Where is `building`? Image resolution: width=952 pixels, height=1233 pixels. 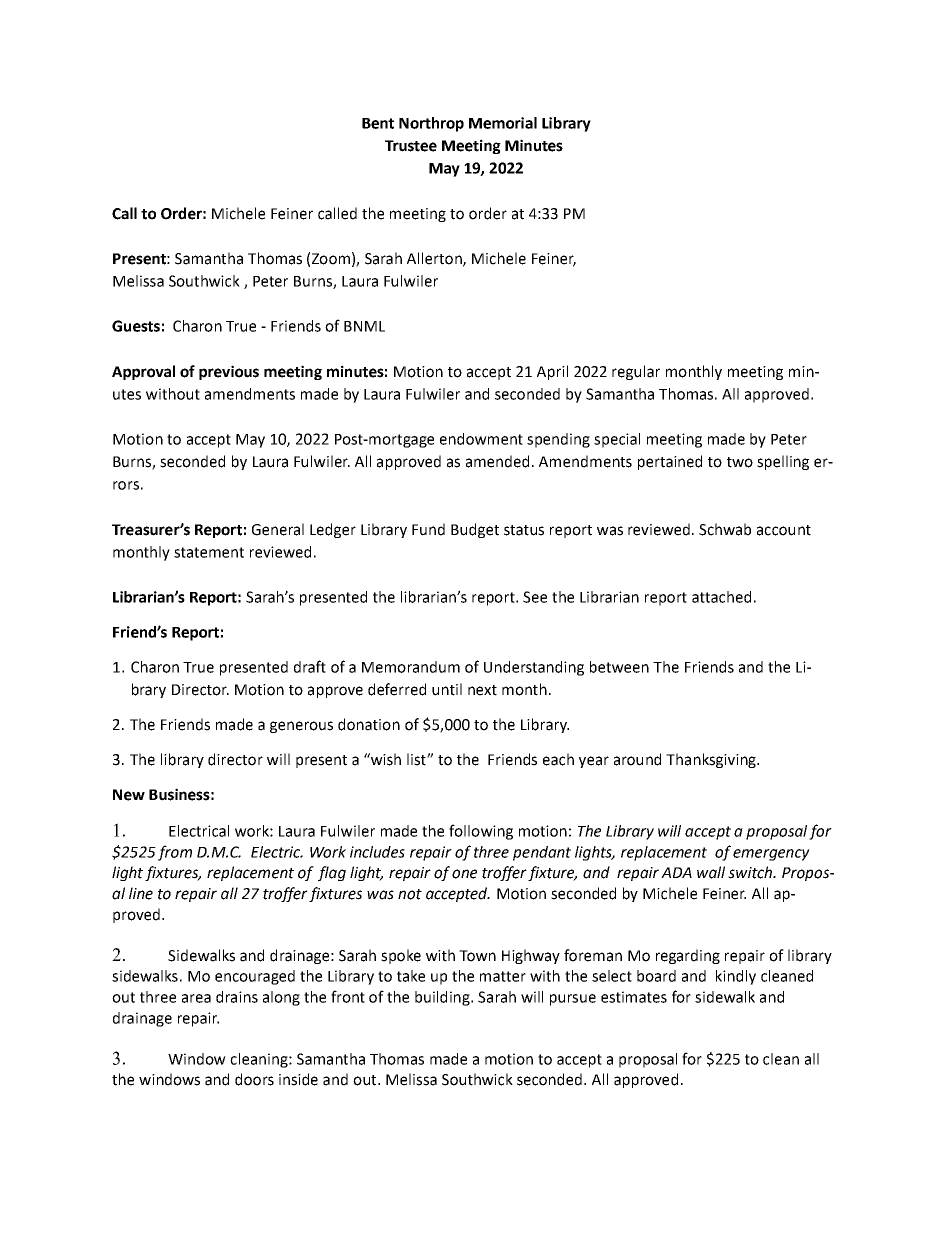 building is located at coordinates (443, 998).
